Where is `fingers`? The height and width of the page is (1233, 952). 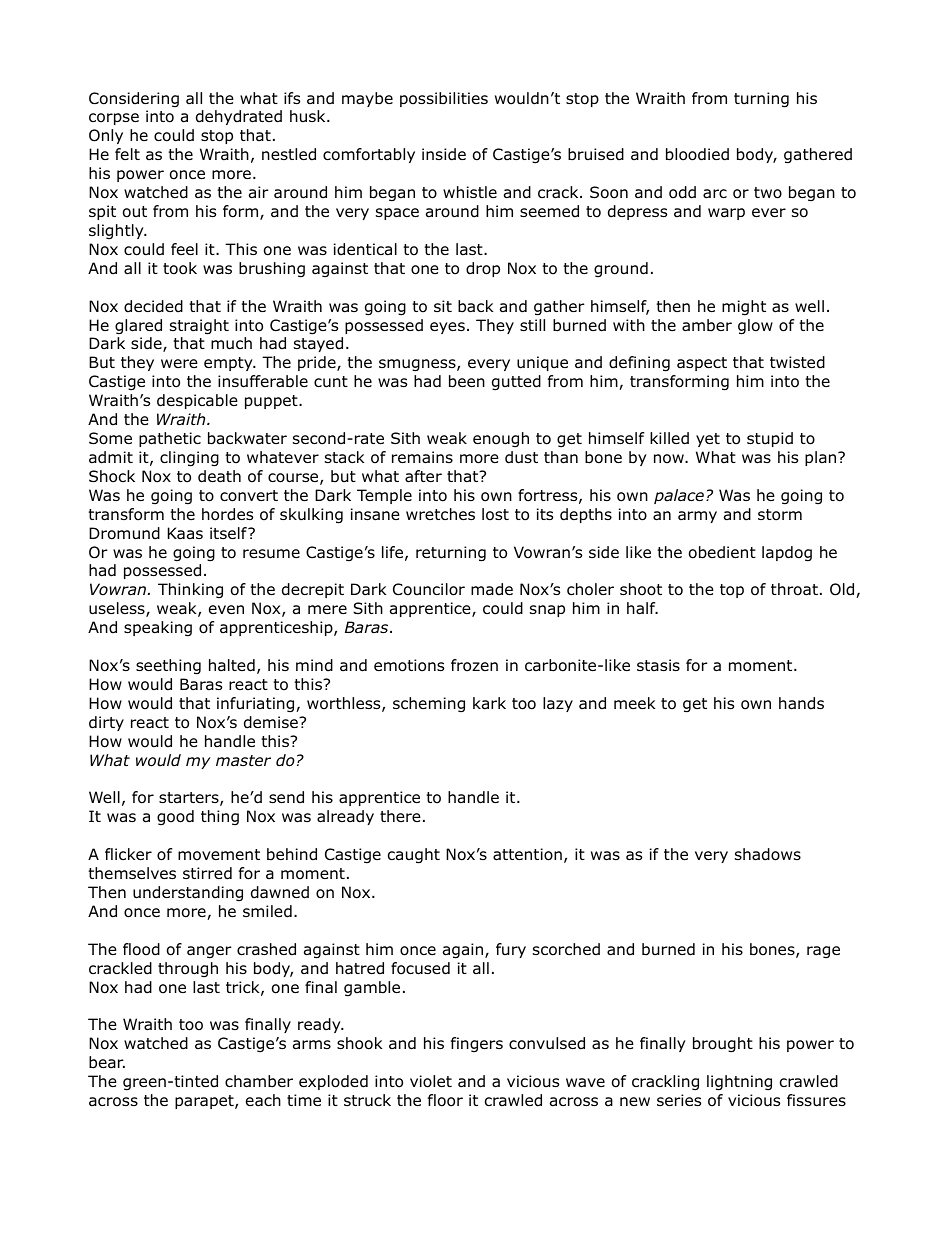 fingers is located at coordinates (477, 1044).
